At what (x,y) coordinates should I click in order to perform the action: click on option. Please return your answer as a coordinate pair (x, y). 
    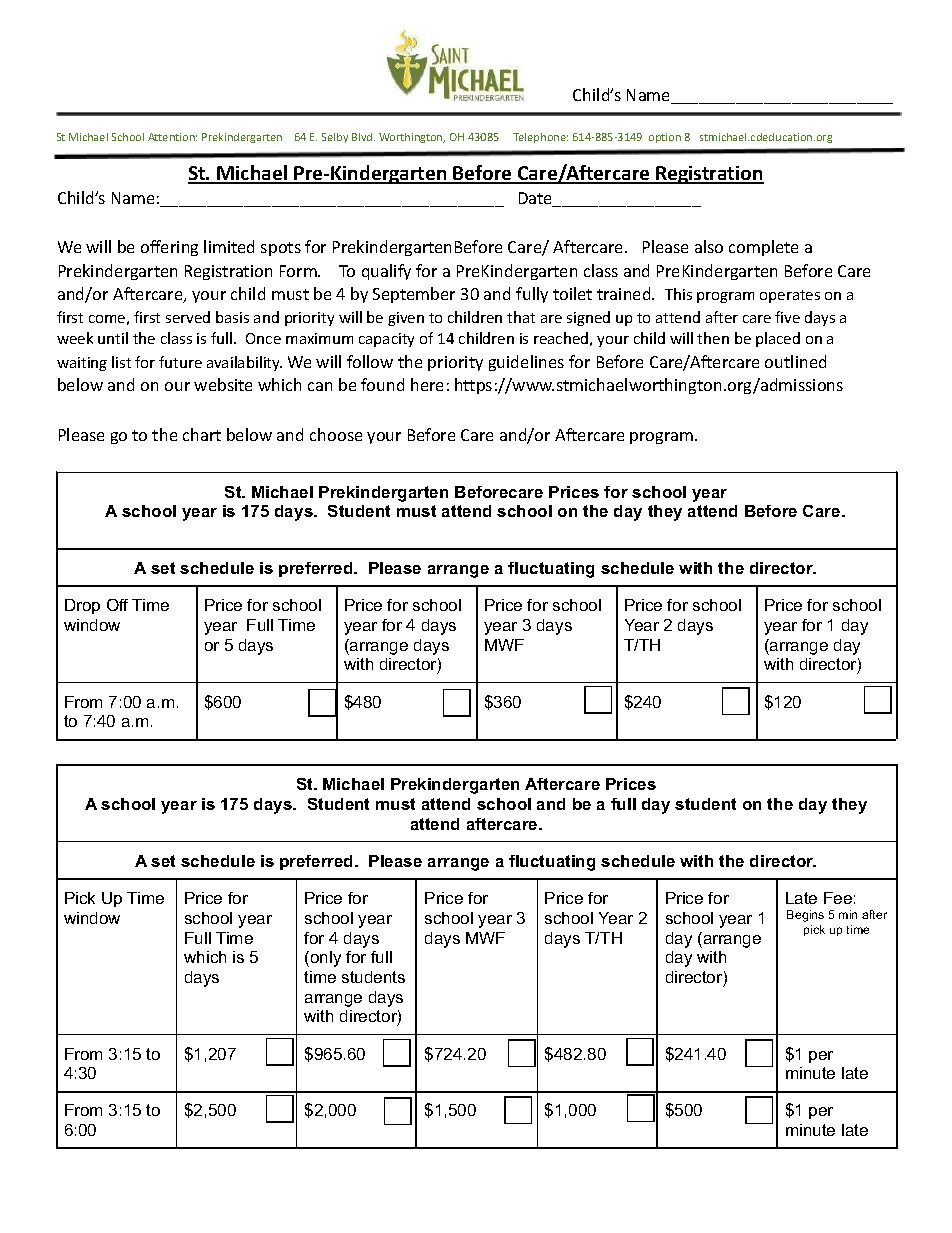
    Looking at the image, I should click on (665, 138).
